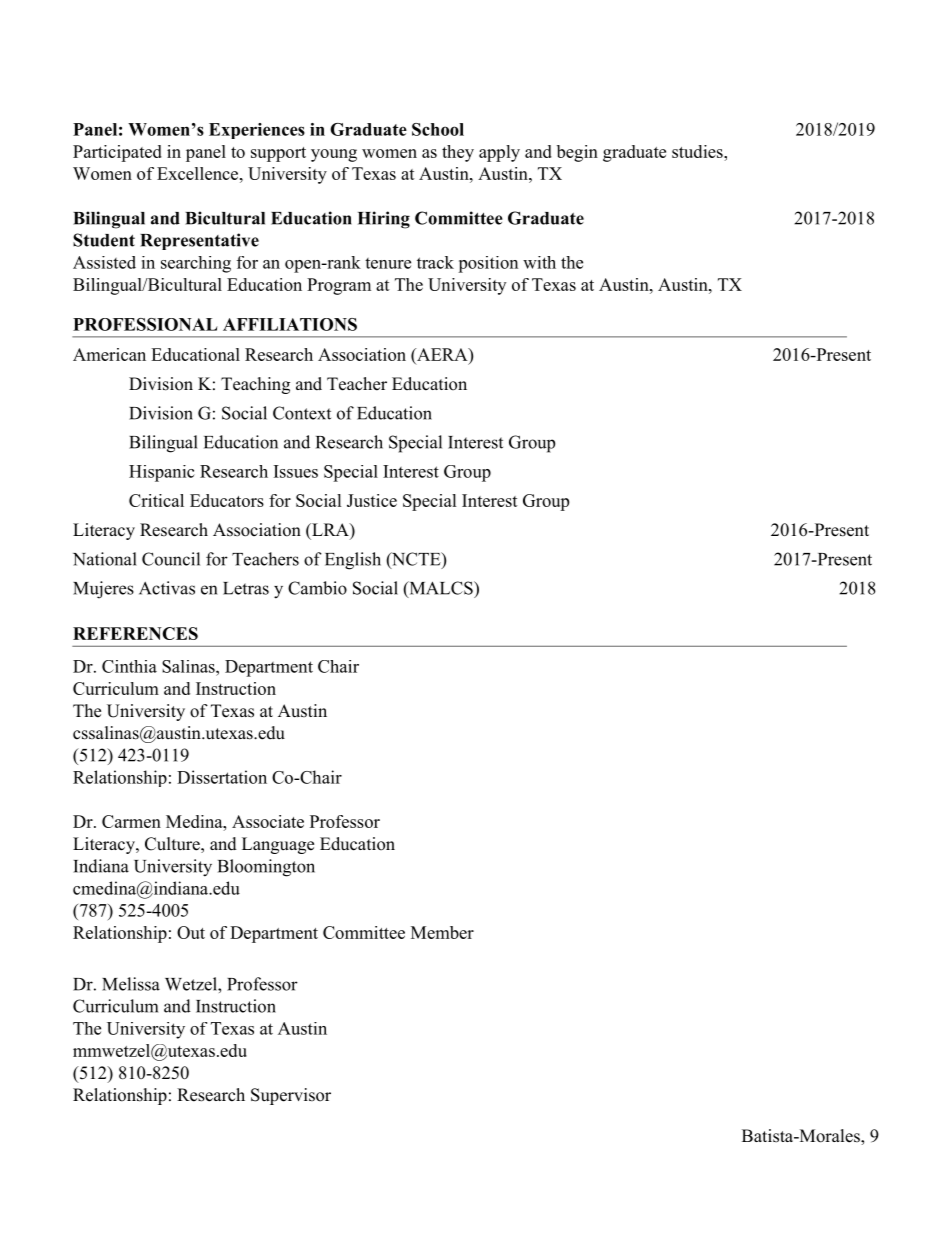  What do you see at coordinates (131, 984) in the image?
I see `Melissa` at bounding box center [131, 984].
